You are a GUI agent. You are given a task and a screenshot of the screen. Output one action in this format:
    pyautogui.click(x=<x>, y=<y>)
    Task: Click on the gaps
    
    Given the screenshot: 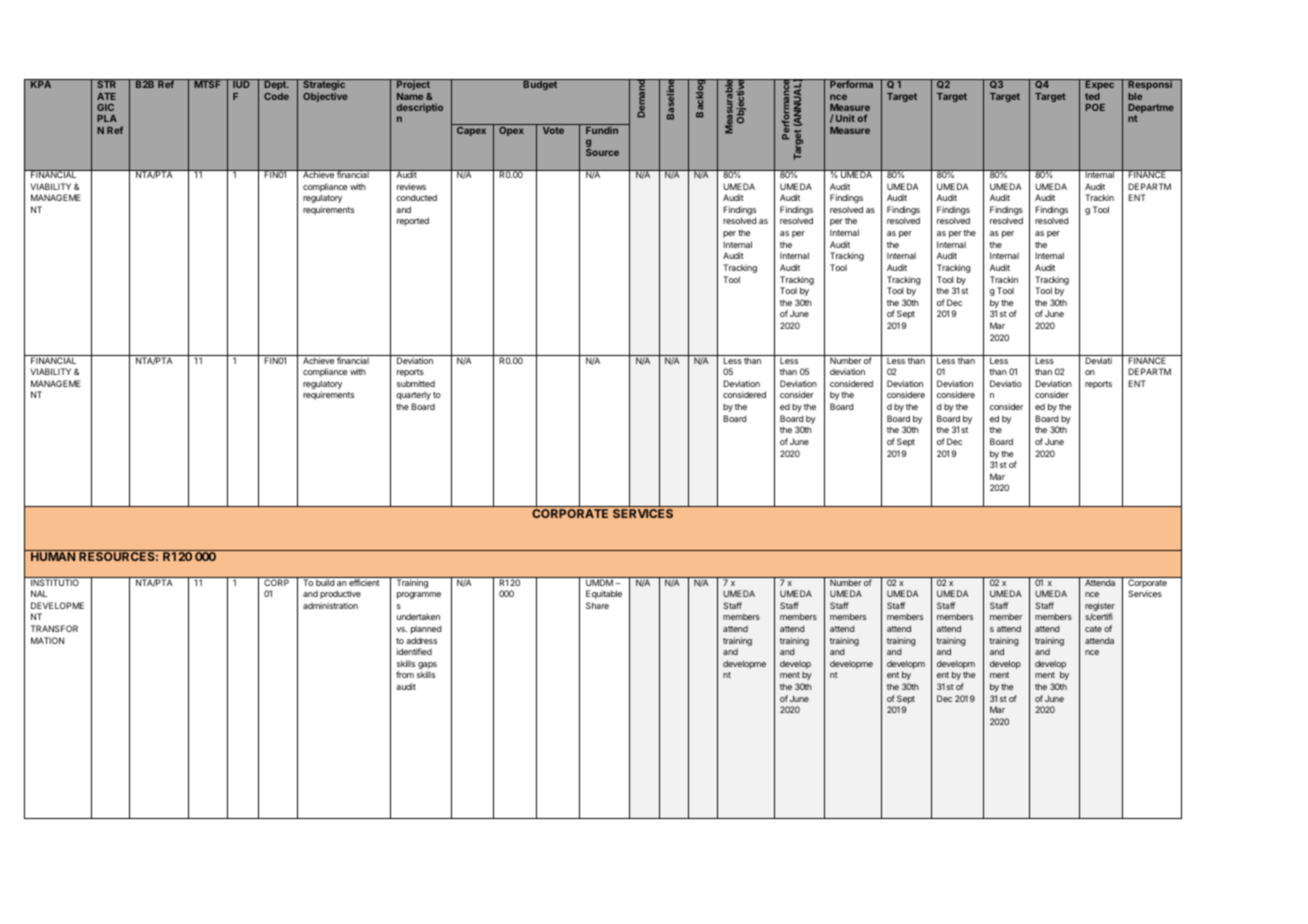 What is the action you would take?
    pyautogui.click(x=427, y=667)
